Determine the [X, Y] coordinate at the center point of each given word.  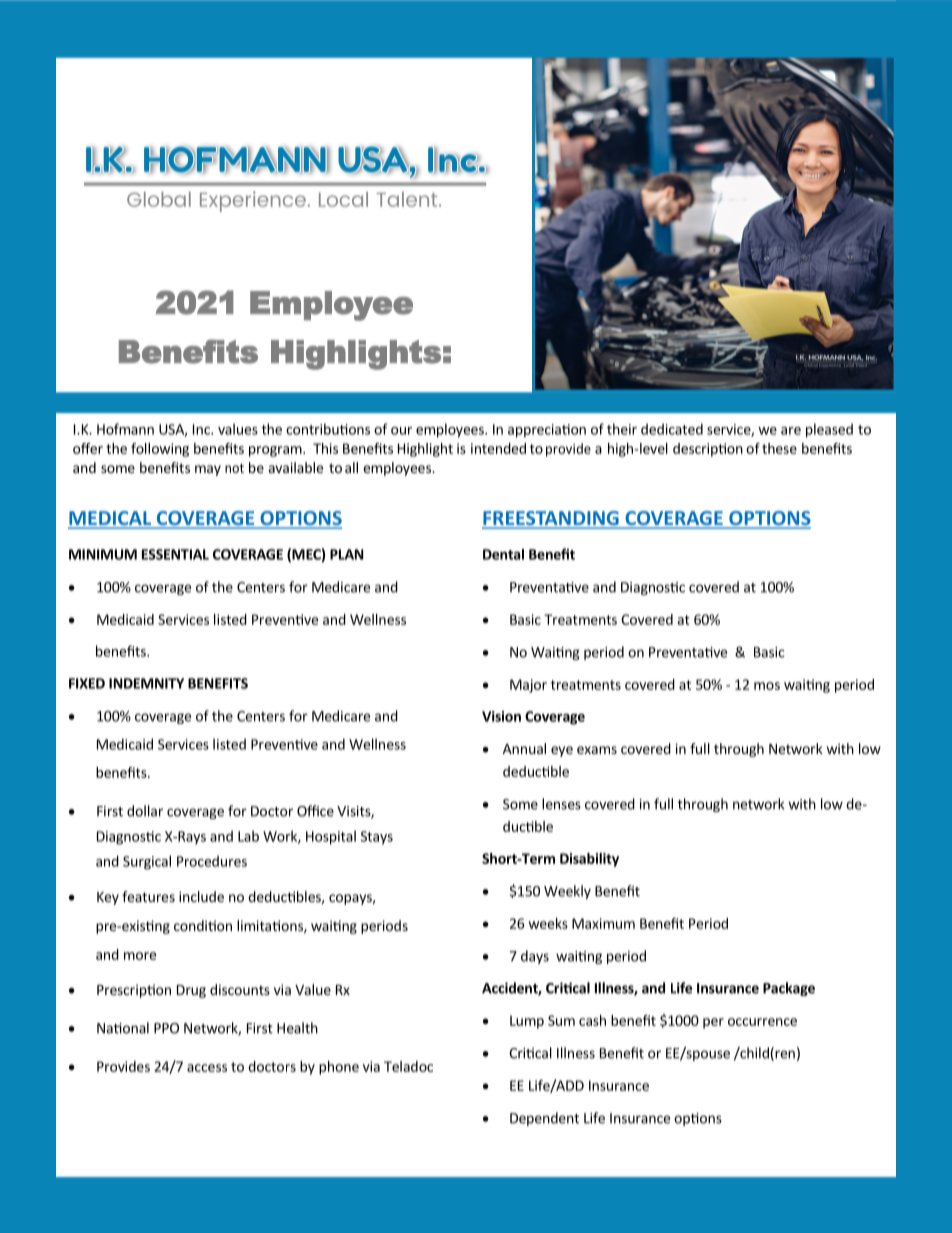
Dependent [544, 1119]
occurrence [762, 1022]
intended [498, 448]
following [160, 450]
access [207, 1068]
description [708, 450]
